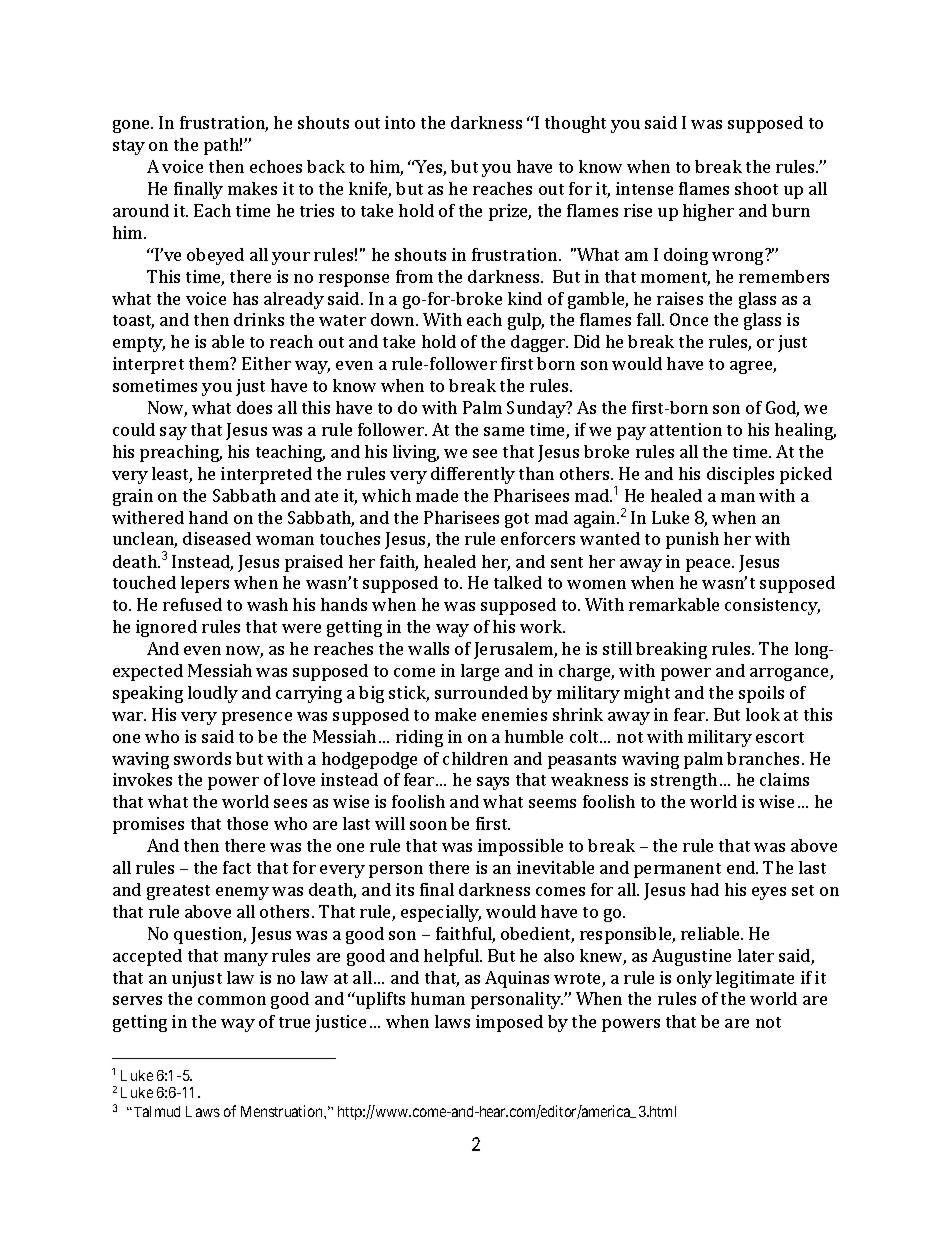 The height and width of the screenshot is (1233, 952). I want to click on swords, so click(202, 758).
